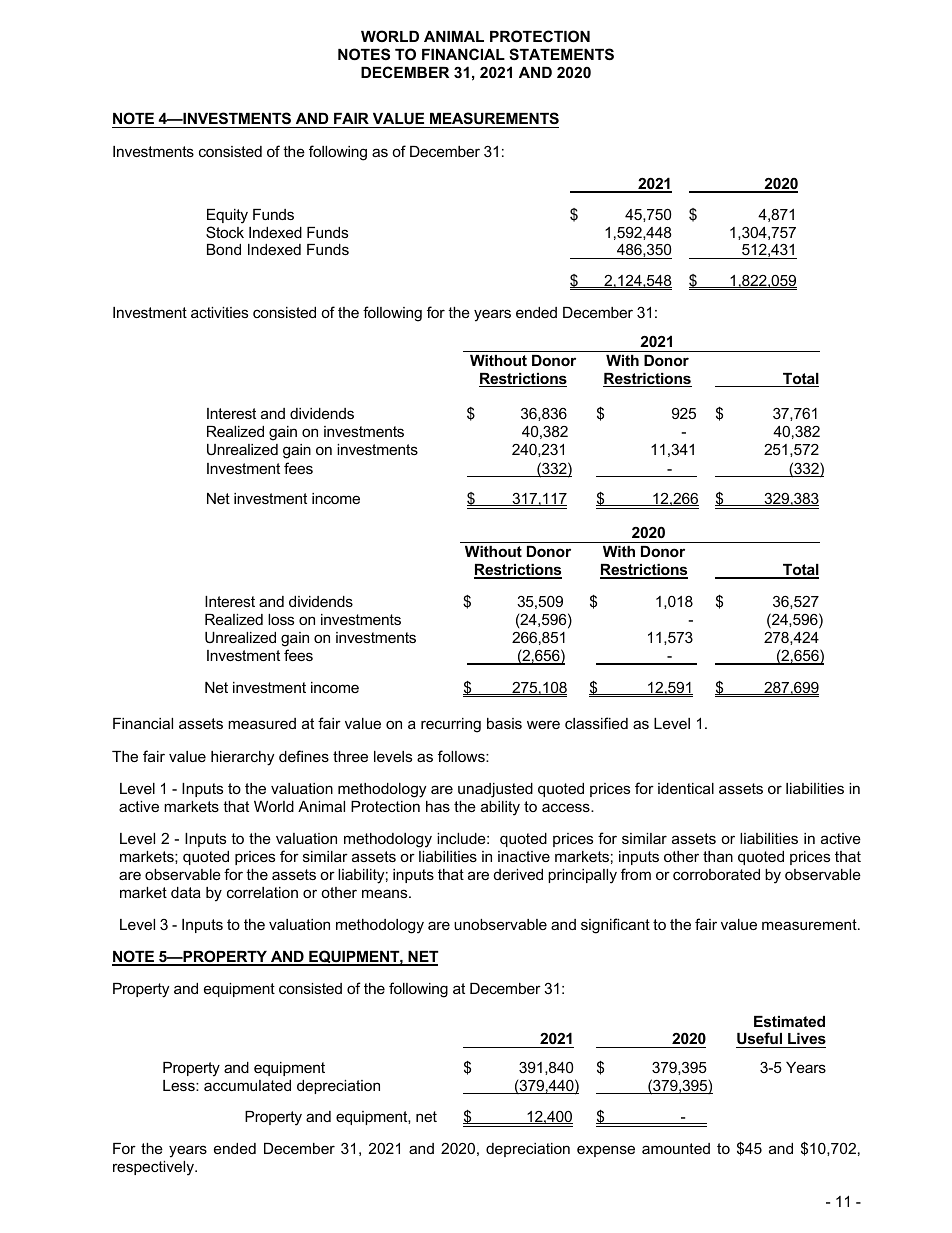 The width and height of the page is (952, 1233). Describe the element at coordinates (561, 54) in the page. I see `STATEMENTS` at that location.
